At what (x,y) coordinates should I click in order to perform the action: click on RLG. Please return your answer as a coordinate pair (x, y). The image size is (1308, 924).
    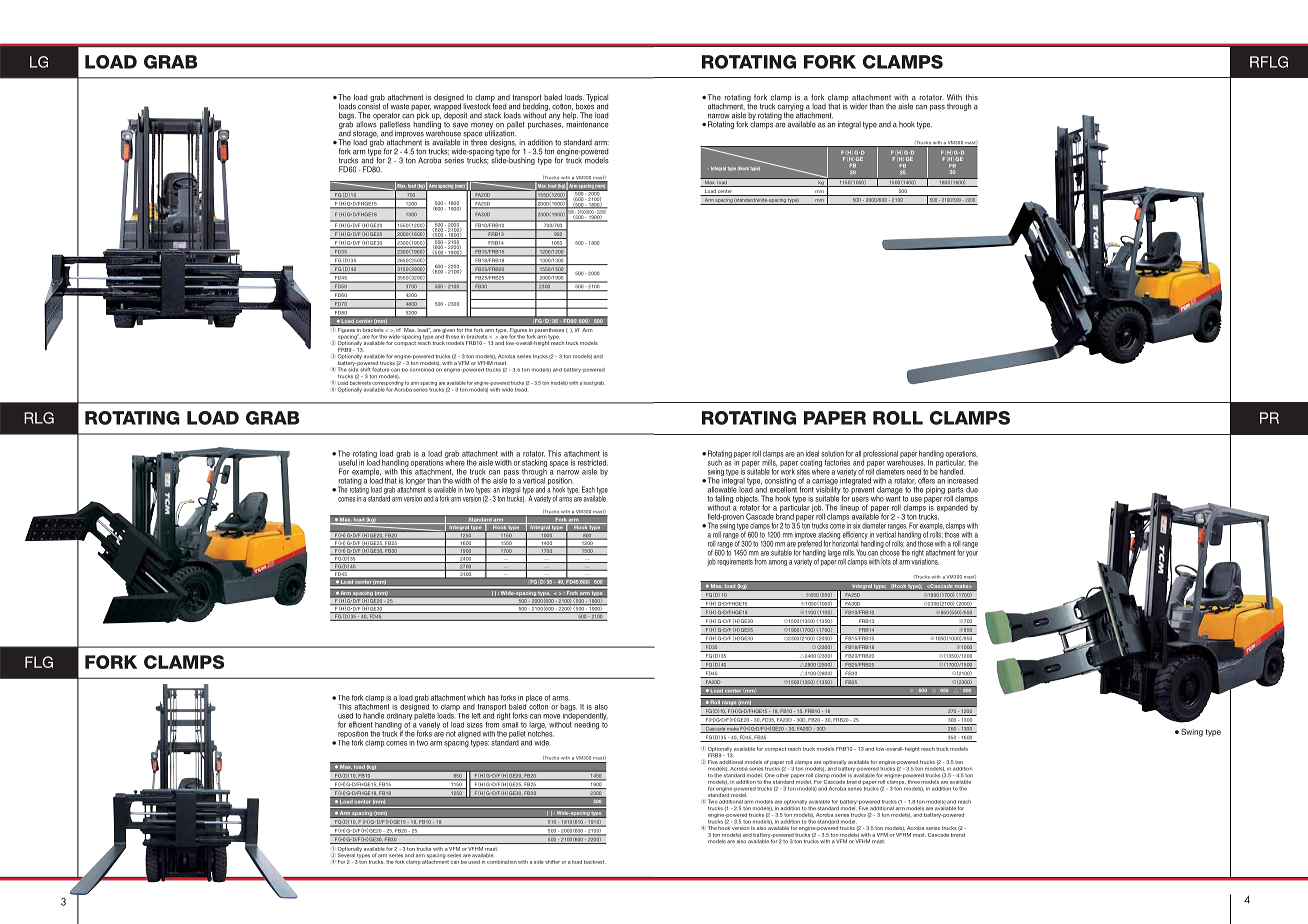
    Looking at the image, I should click on (39, 418).
